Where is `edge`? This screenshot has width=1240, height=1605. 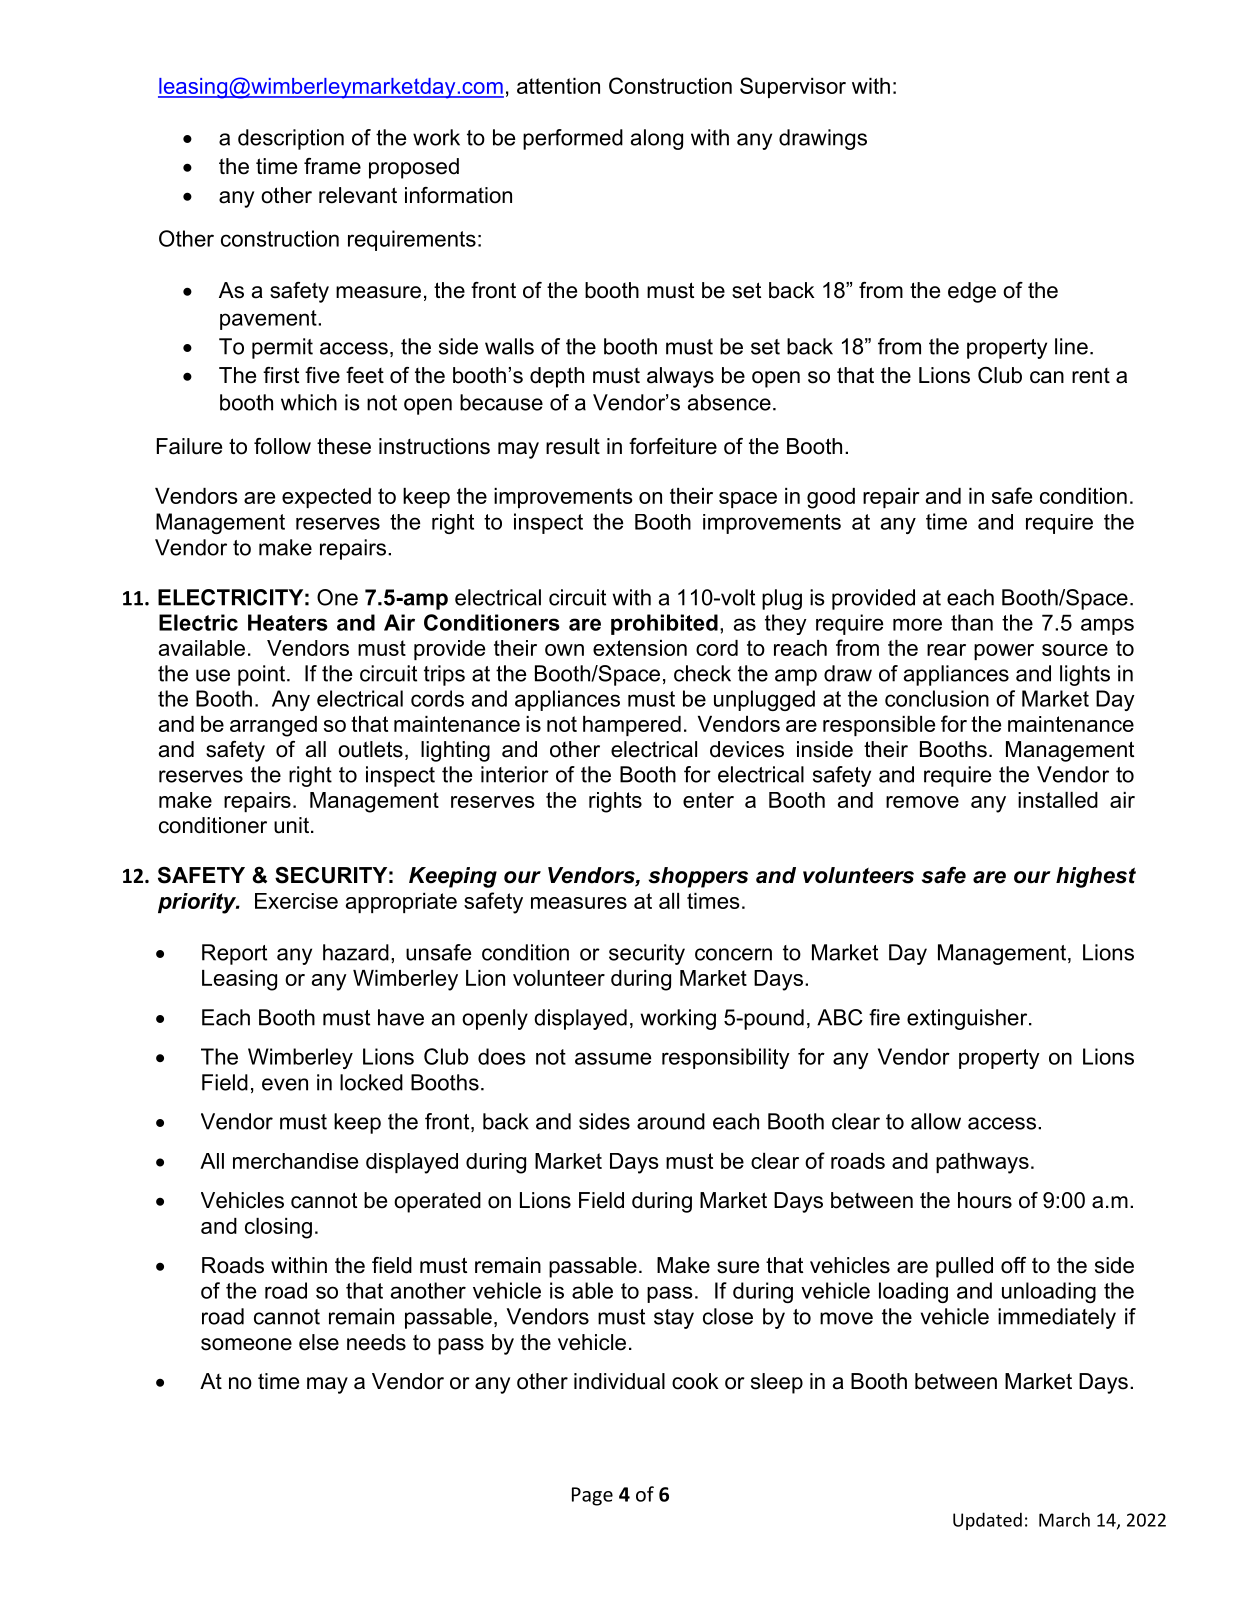
edge is located at coordinates (972, 292).
